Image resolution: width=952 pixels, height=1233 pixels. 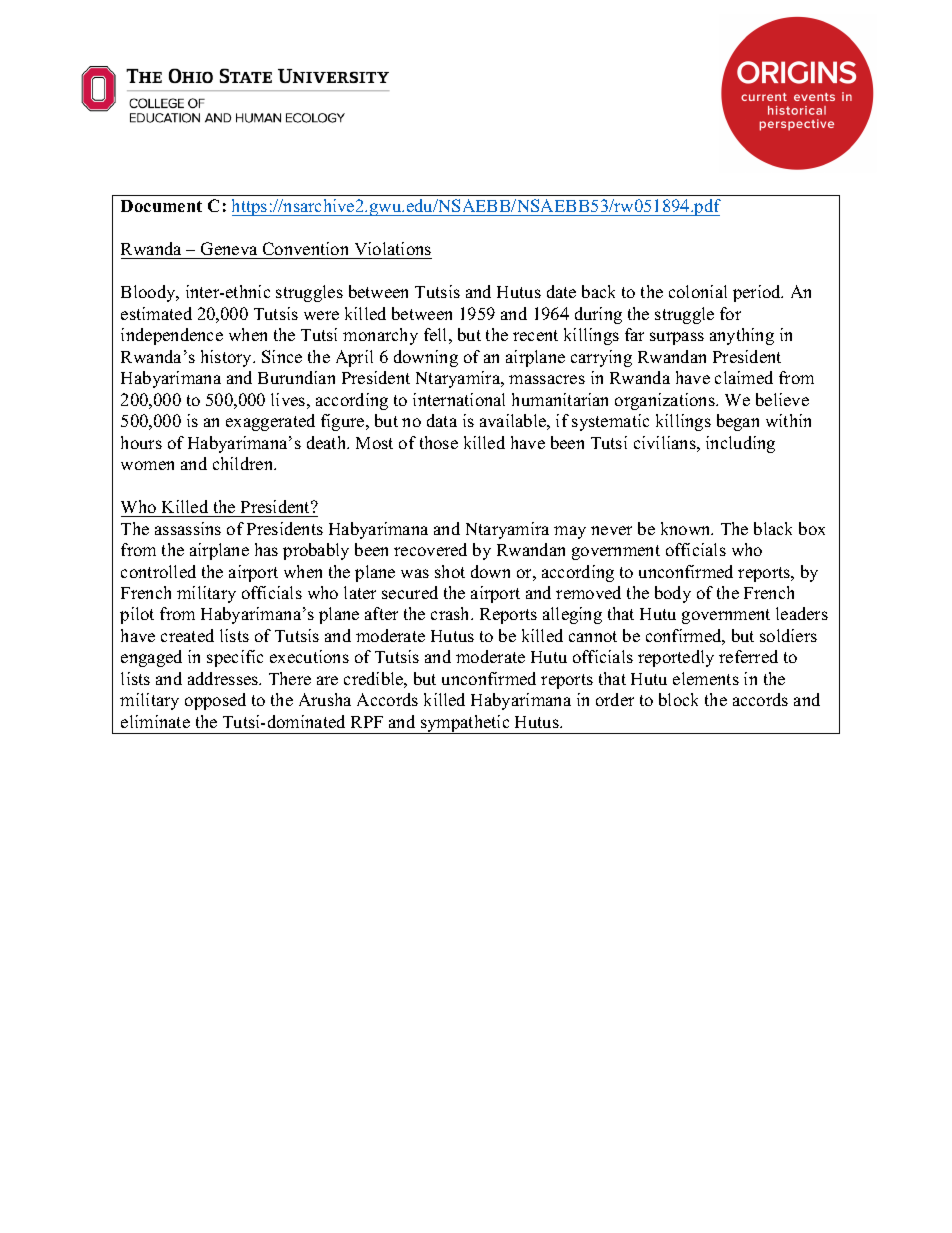 What do you see at coordinates (270, 422) in the screenshot?
I see `exaggerated` at bounding box center [270, 422].
